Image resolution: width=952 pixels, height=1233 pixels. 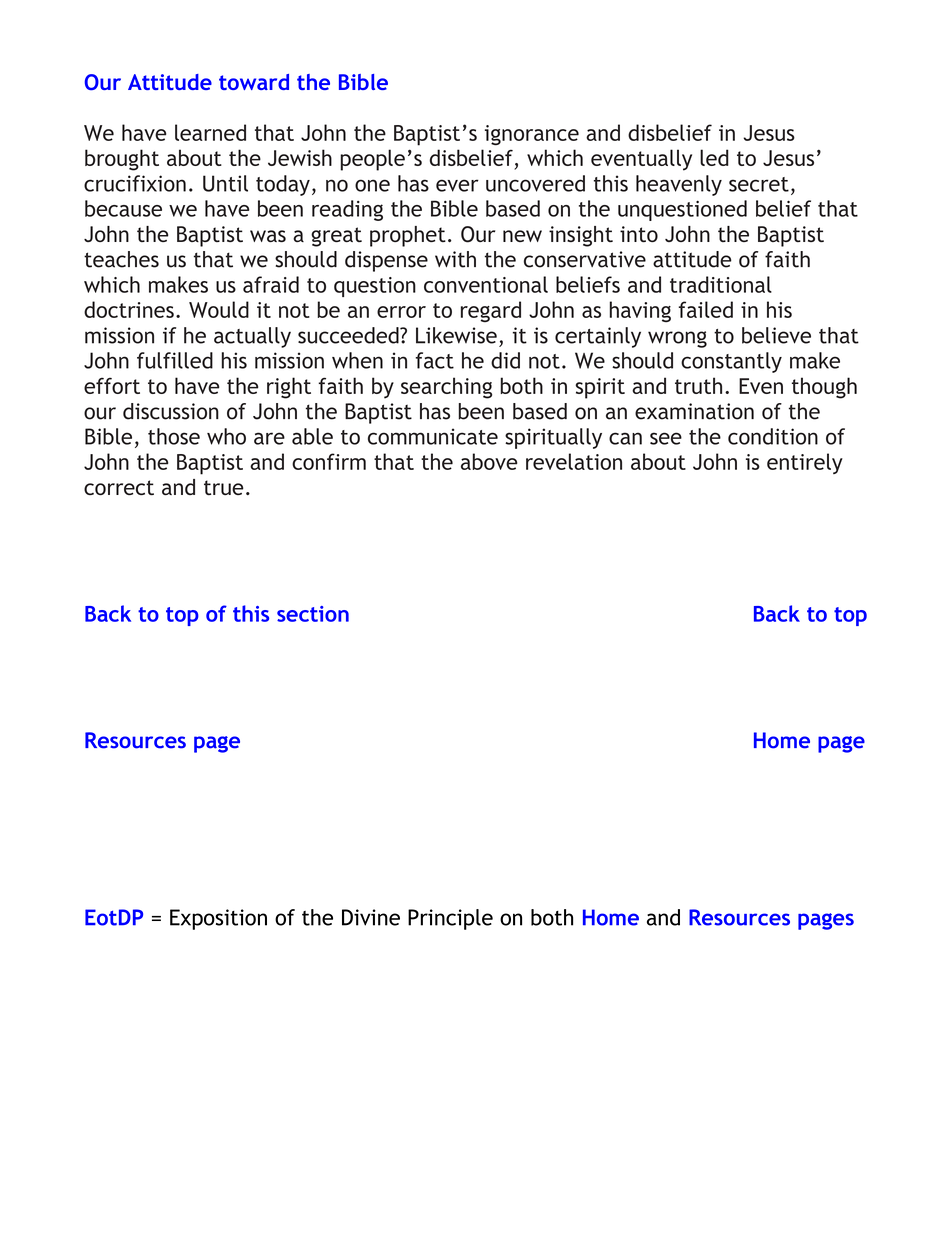 I want to click on fact, so click(x=435, y=360).
